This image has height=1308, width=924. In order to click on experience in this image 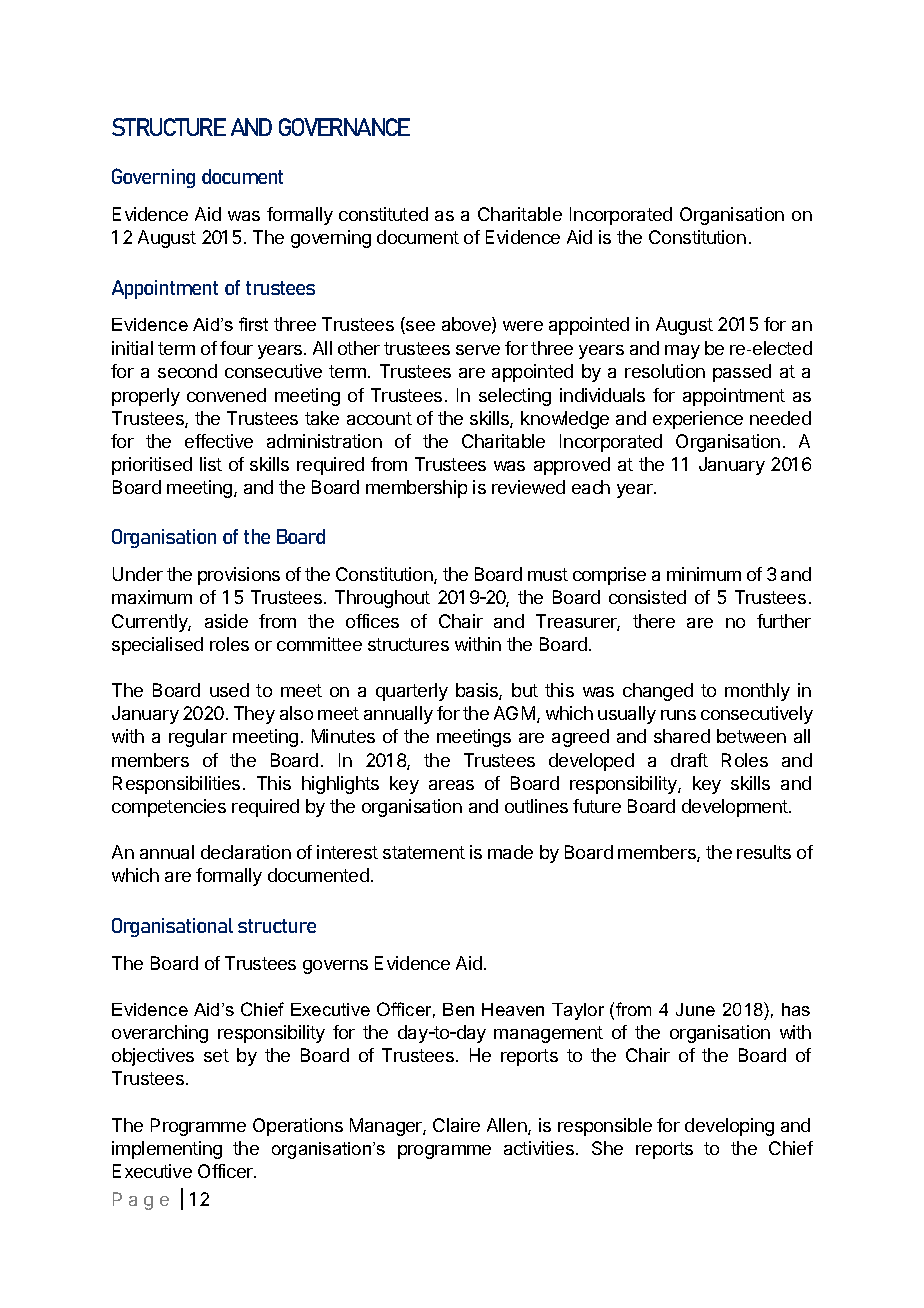, I will do `click(698, 420)`.
